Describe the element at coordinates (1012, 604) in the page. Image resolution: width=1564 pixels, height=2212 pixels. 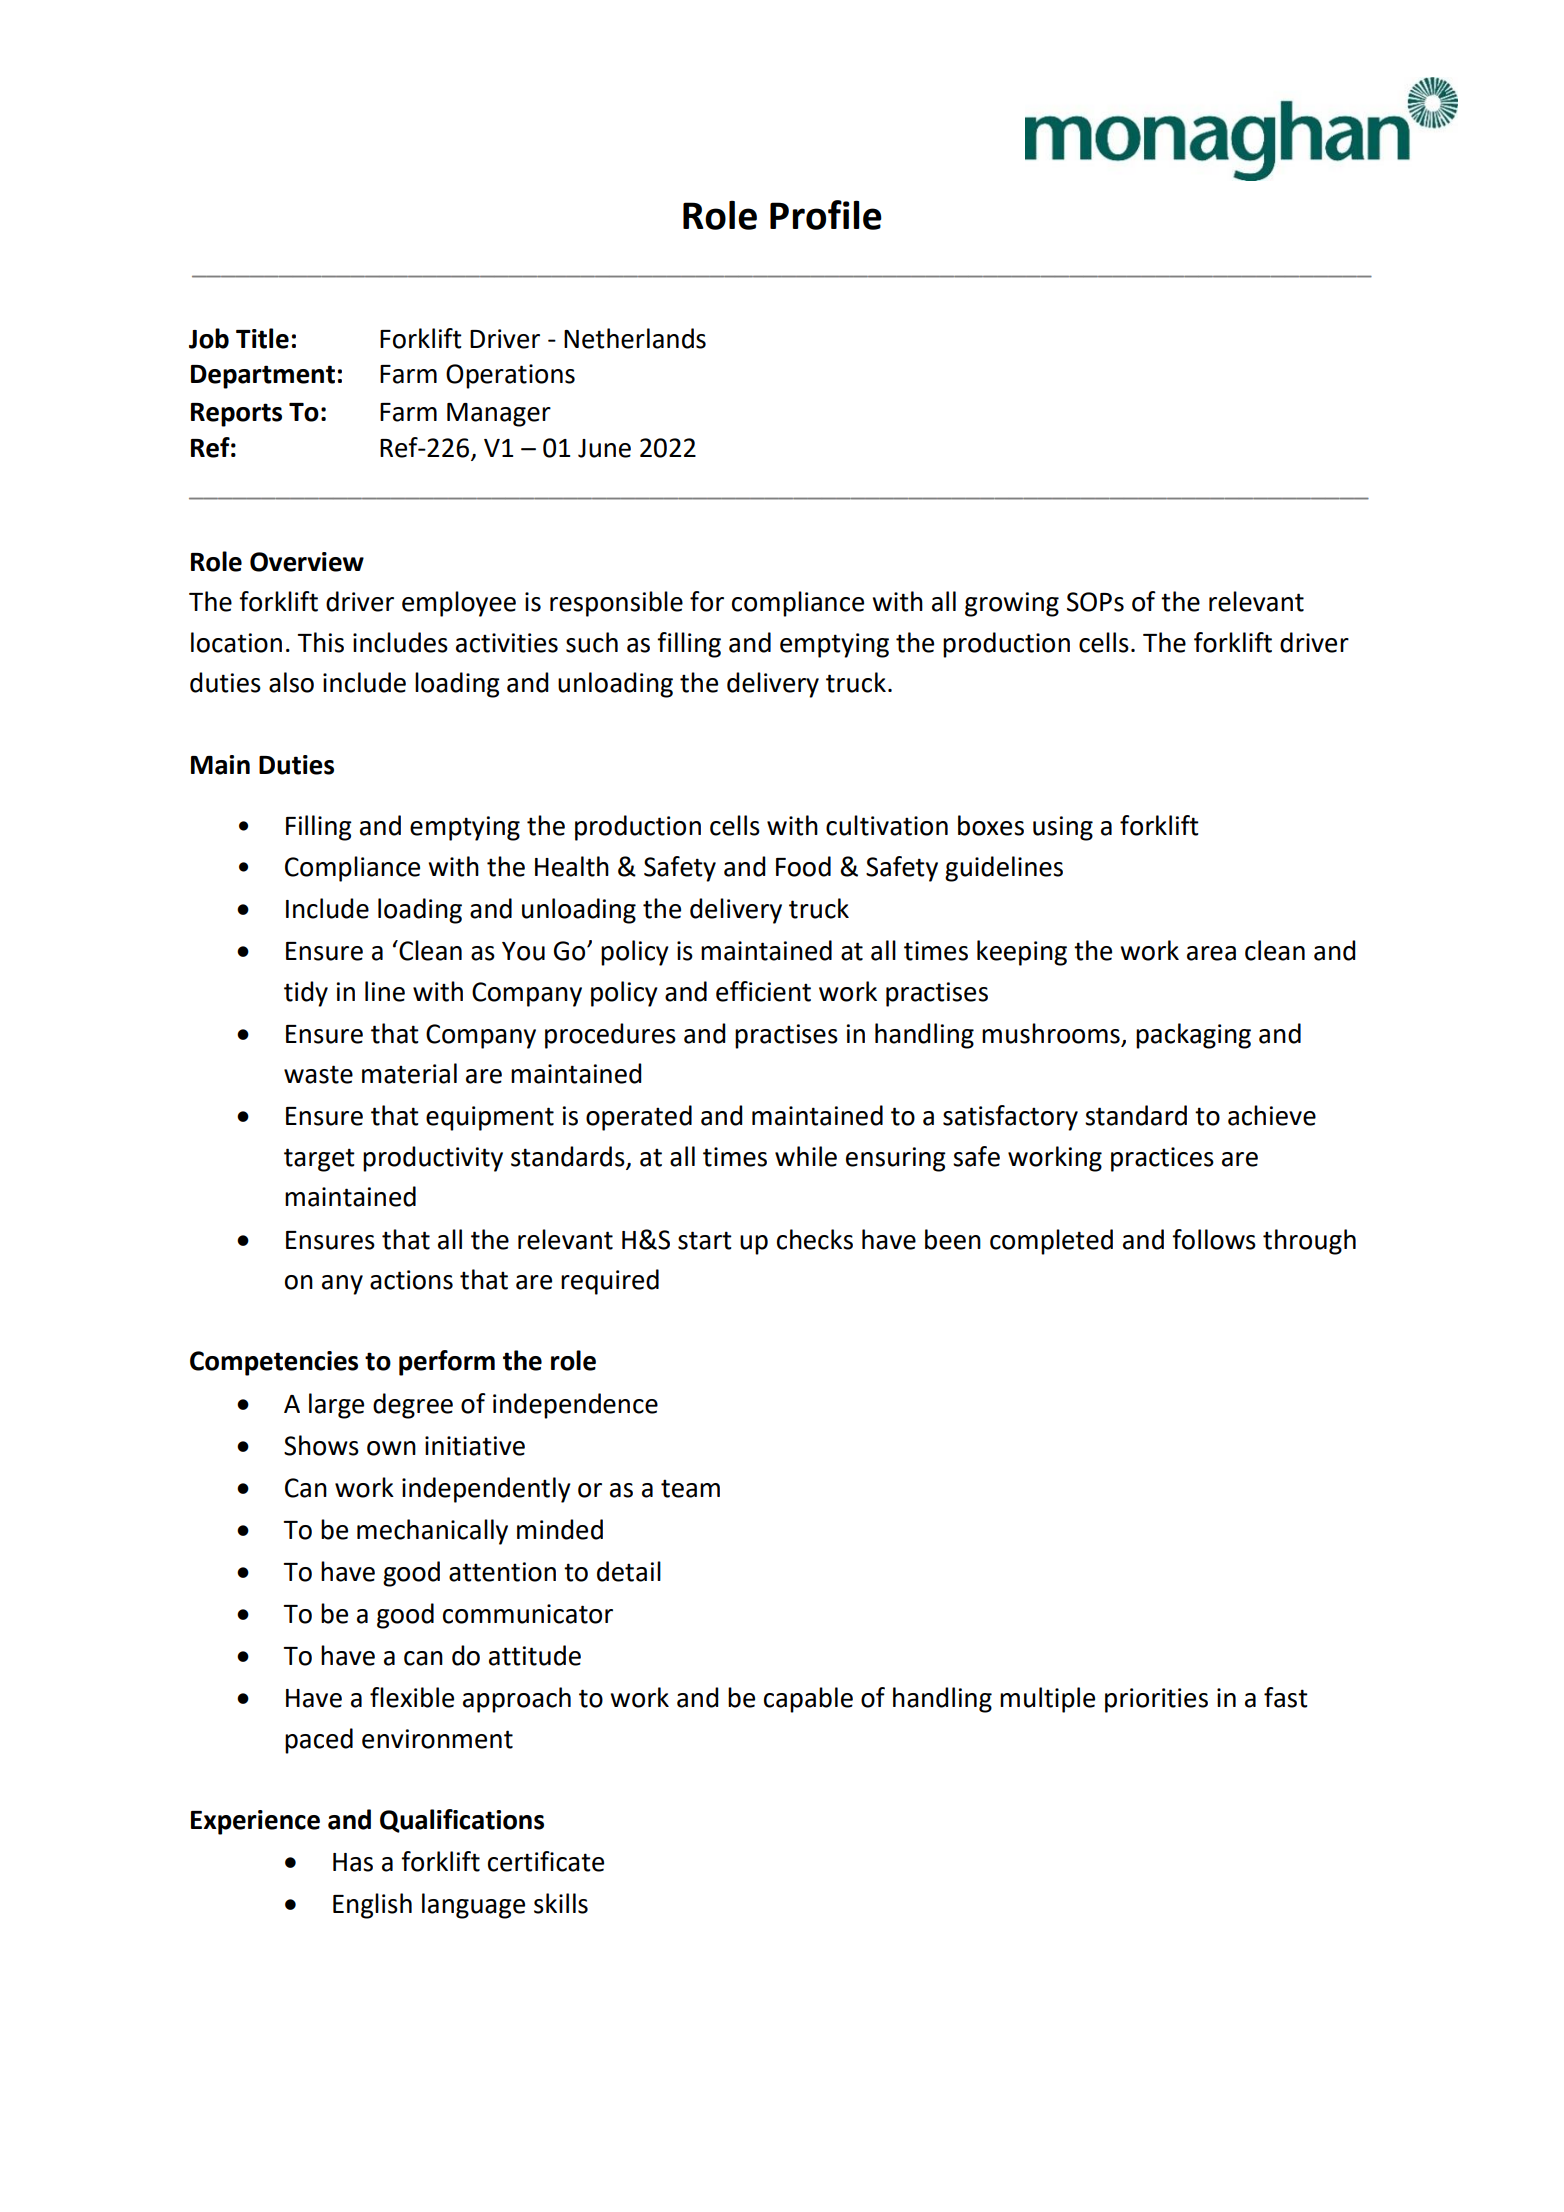
I see `growing` at that location.
